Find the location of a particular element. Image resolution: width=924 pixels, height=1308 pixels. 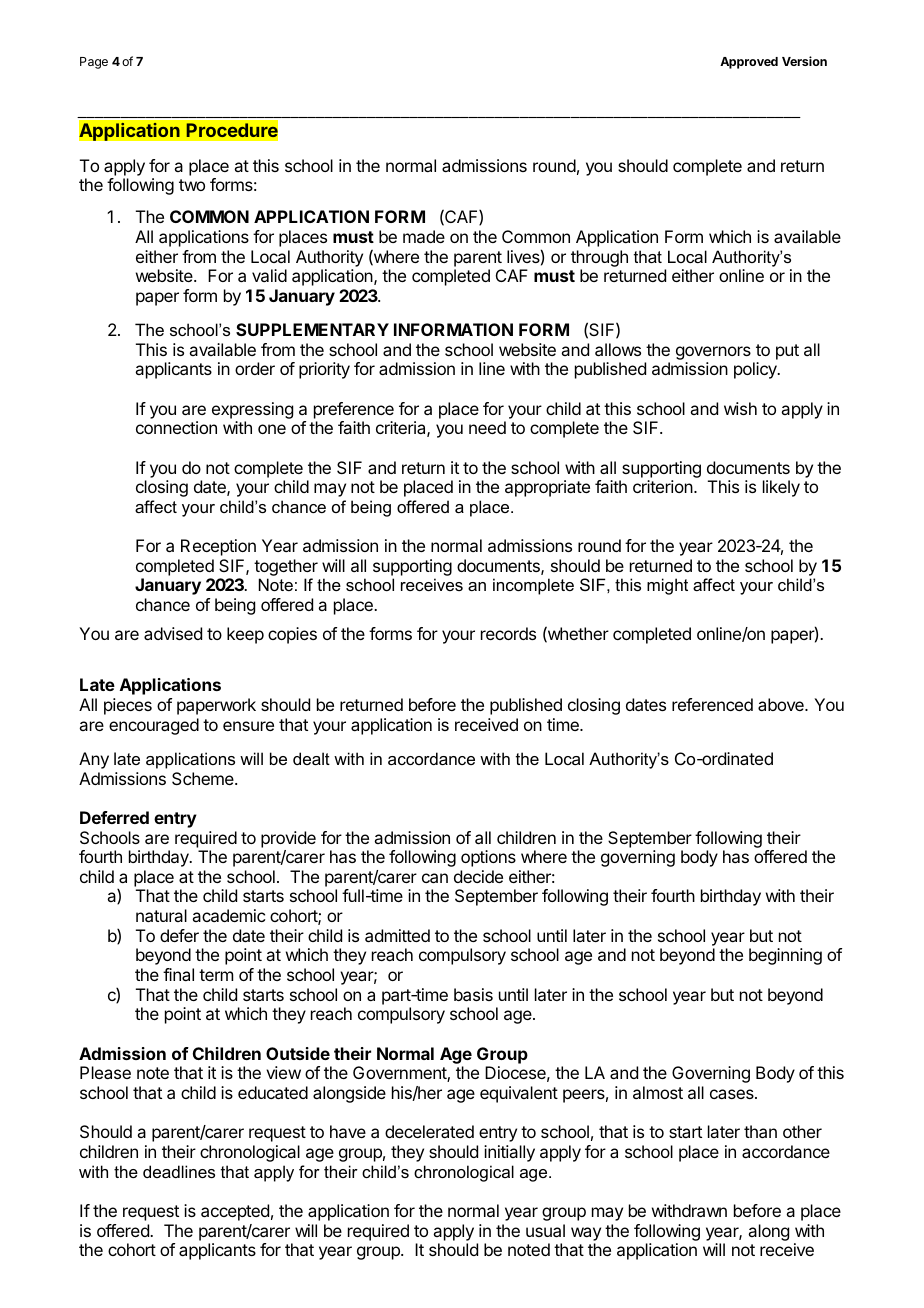

advised is located at coordinates (173, 633).
